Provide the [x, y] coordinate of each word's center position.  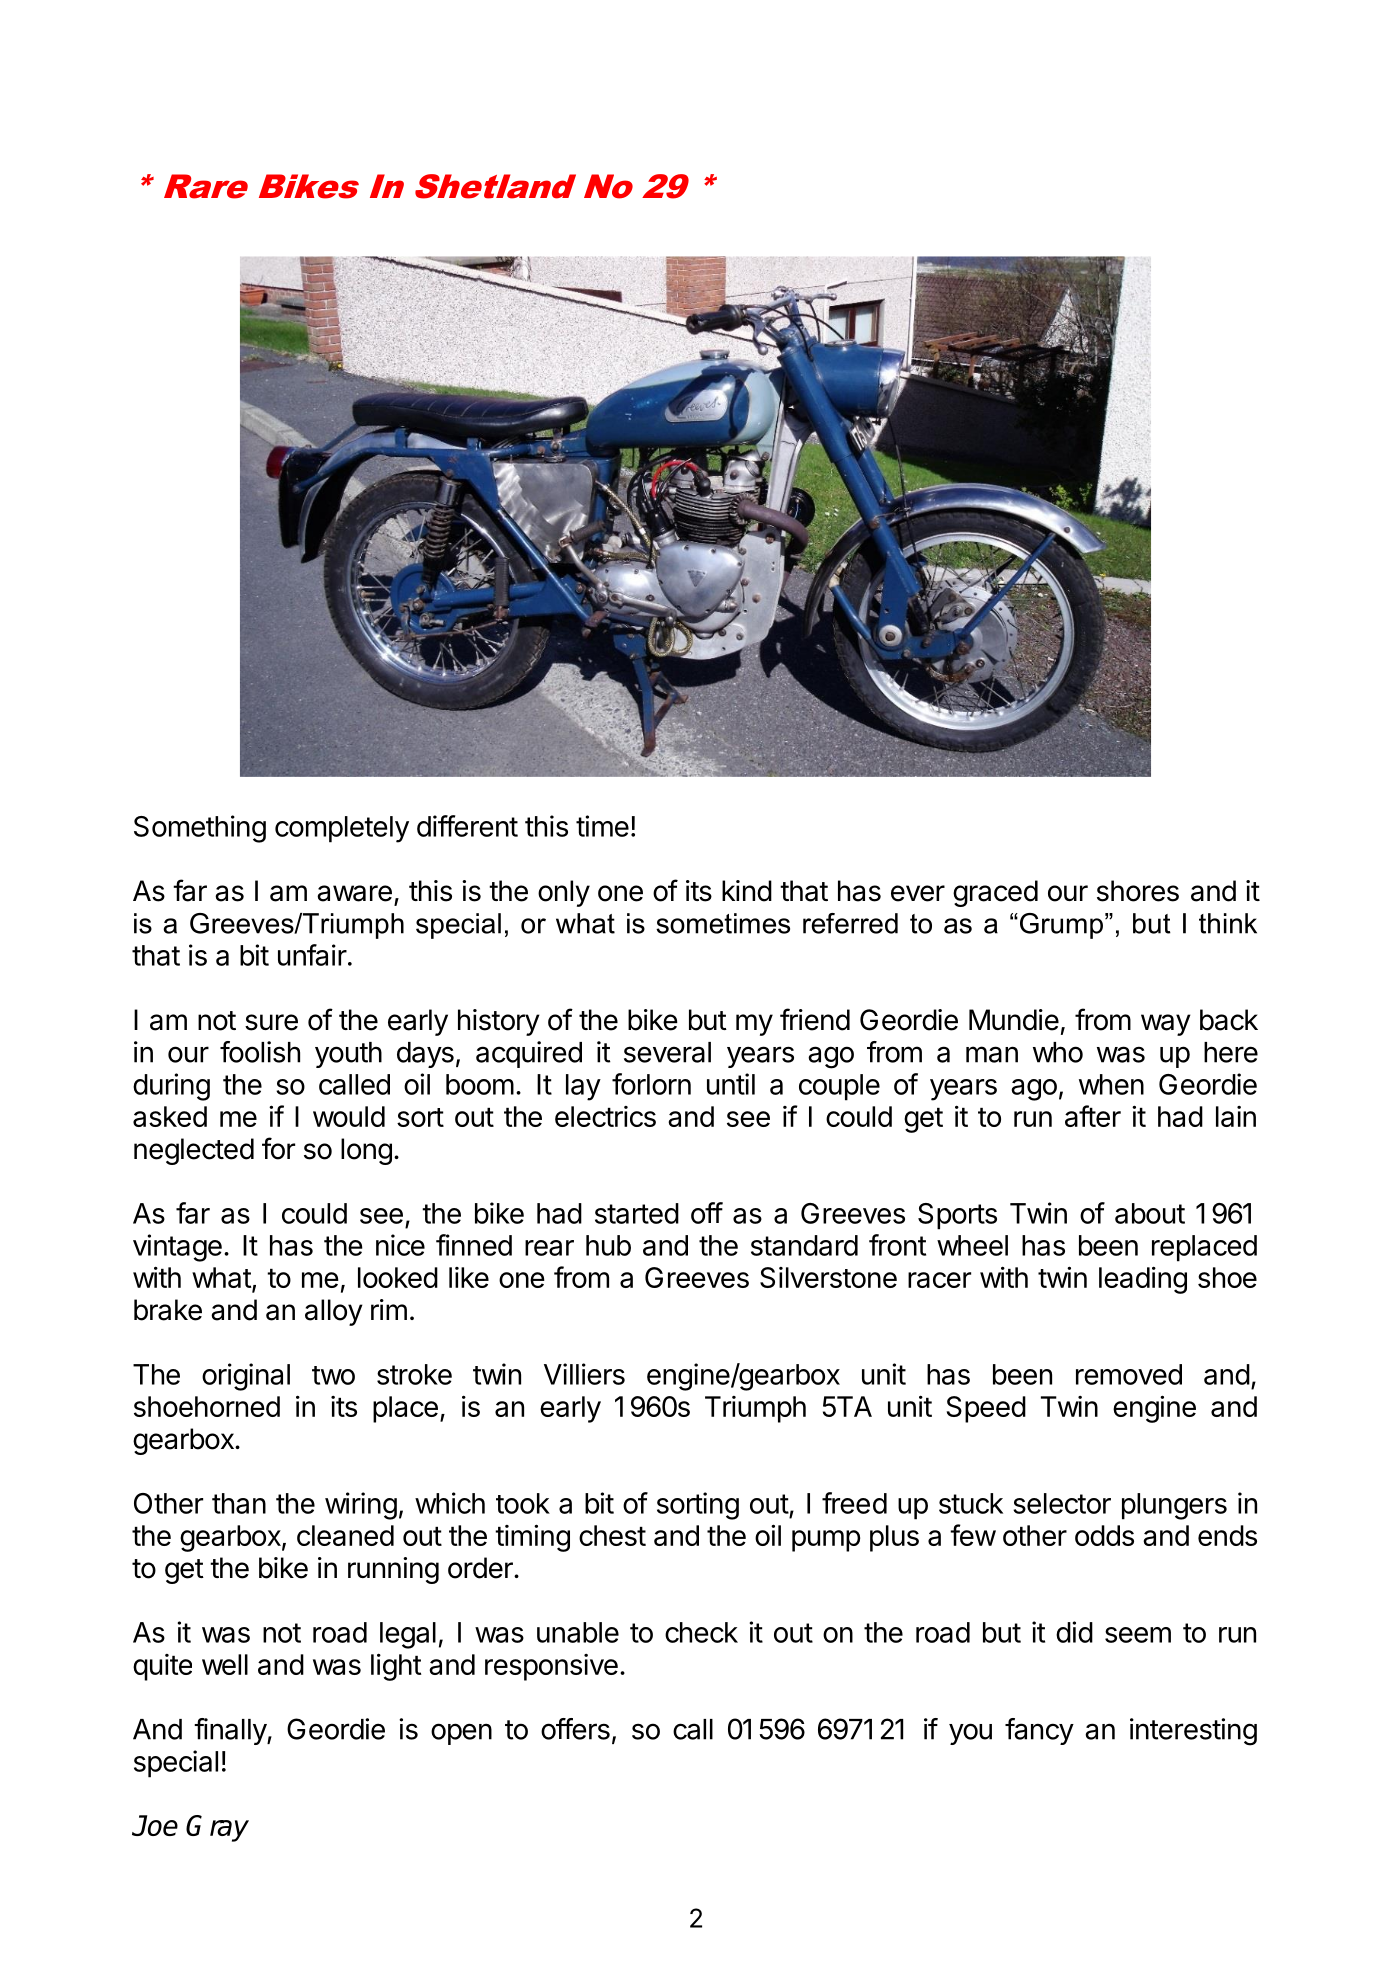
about [1150, 1213]
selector [1062, 1503]
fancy [1039, 1731]
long [366, 1151]
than [239, 1503]
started [637, 1213]
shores [1138, 891]
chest [612, 1535]
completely [342, 829]
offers [575, 1729]
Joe [155, 1825]
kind [747, 891]
